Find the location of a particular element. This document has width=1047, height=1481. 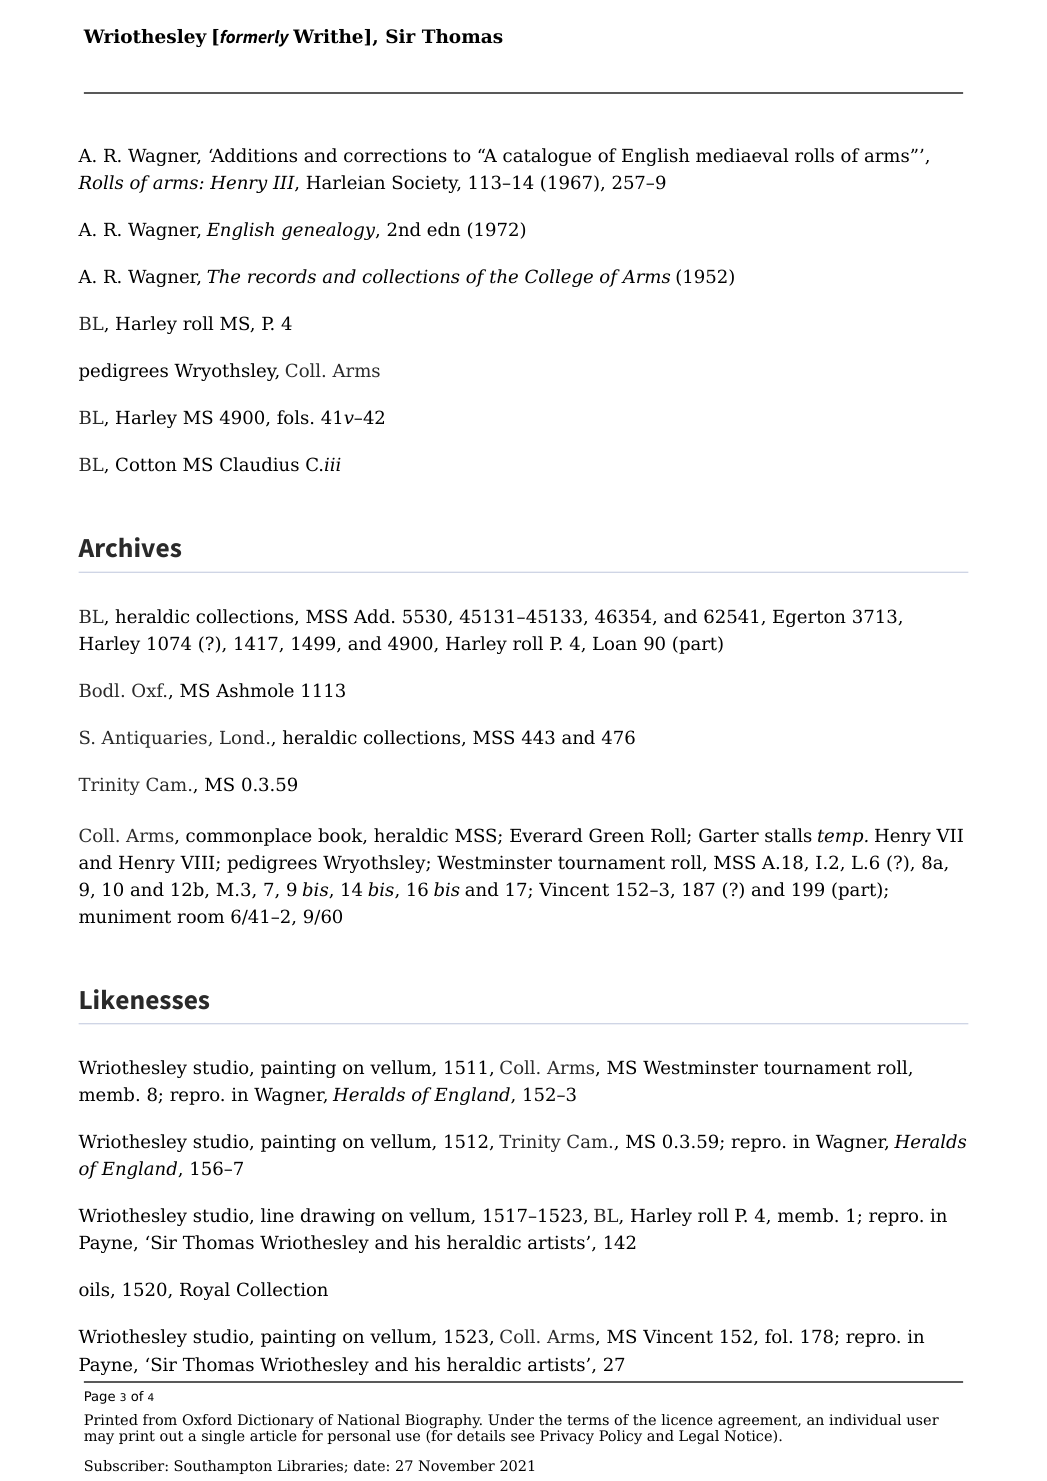

mediaeval is located at coordinates (742, 155).
